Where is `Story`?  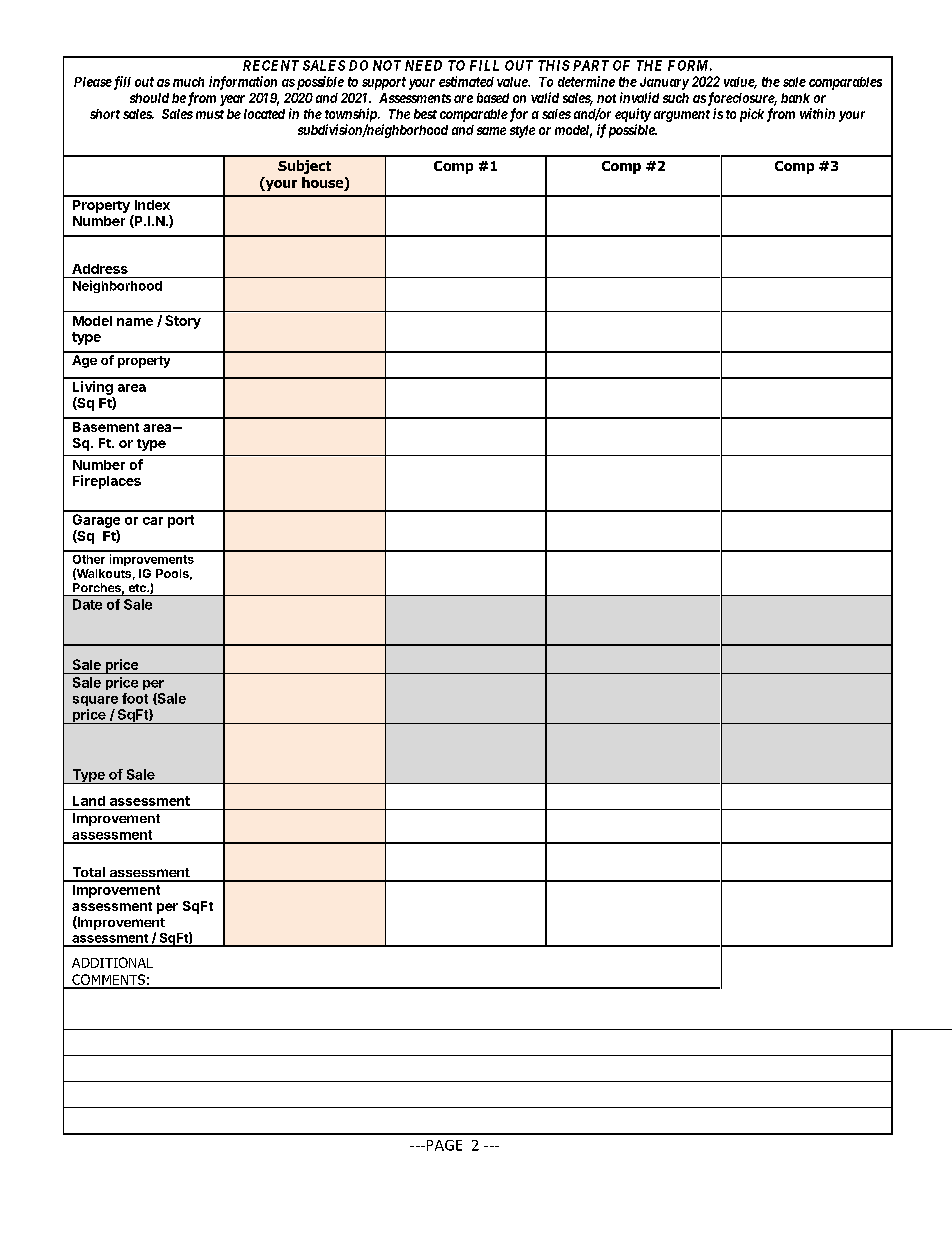 Story is located at coordinates (183, 322).
